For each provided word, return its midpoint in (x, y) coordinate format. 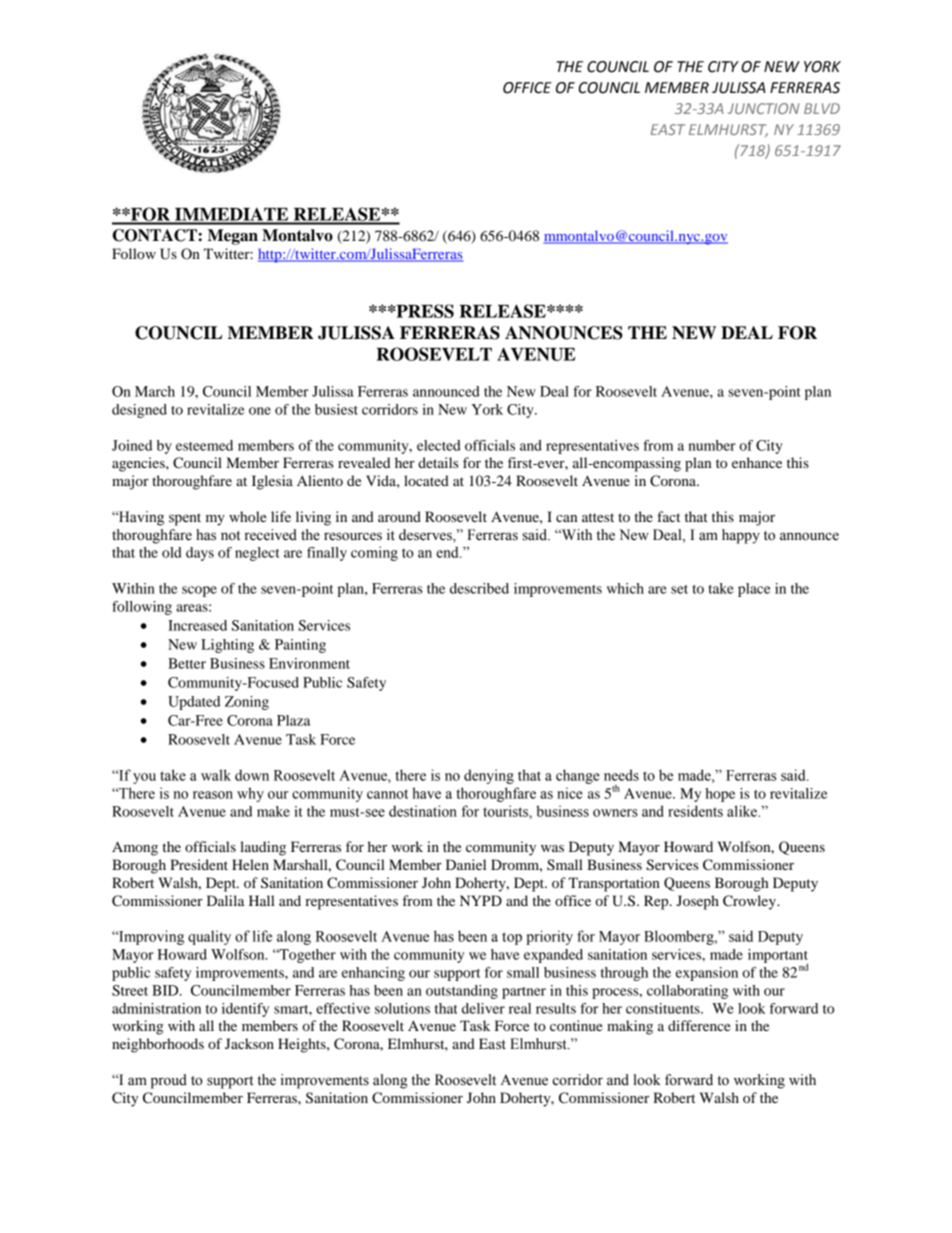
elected (439, 445)
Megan (233, 237)
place (754, 590)
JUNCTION (763, 108)
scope (199, 591)
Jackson (249, 1043)
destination (423, 811)
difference (699, 1025)
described (479, 588)
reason (213, 795)
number (712, 445)
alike (743, 811)
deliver (483, 1008)
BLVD (822, 108)
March (155, 391)
